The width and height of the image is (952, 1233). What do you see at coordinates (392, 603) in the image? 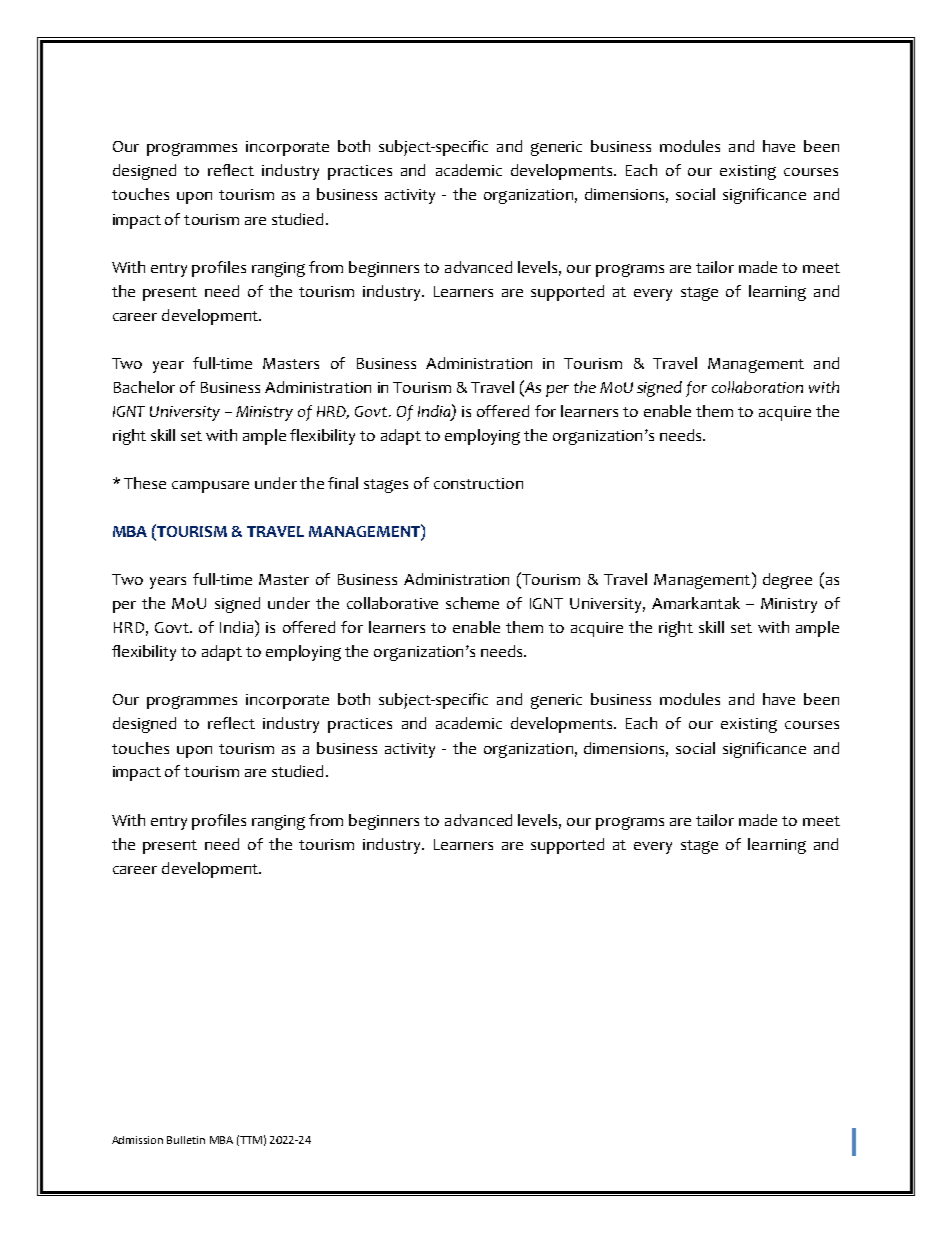
I see `collaborative` at bounding box center [392, 603].
